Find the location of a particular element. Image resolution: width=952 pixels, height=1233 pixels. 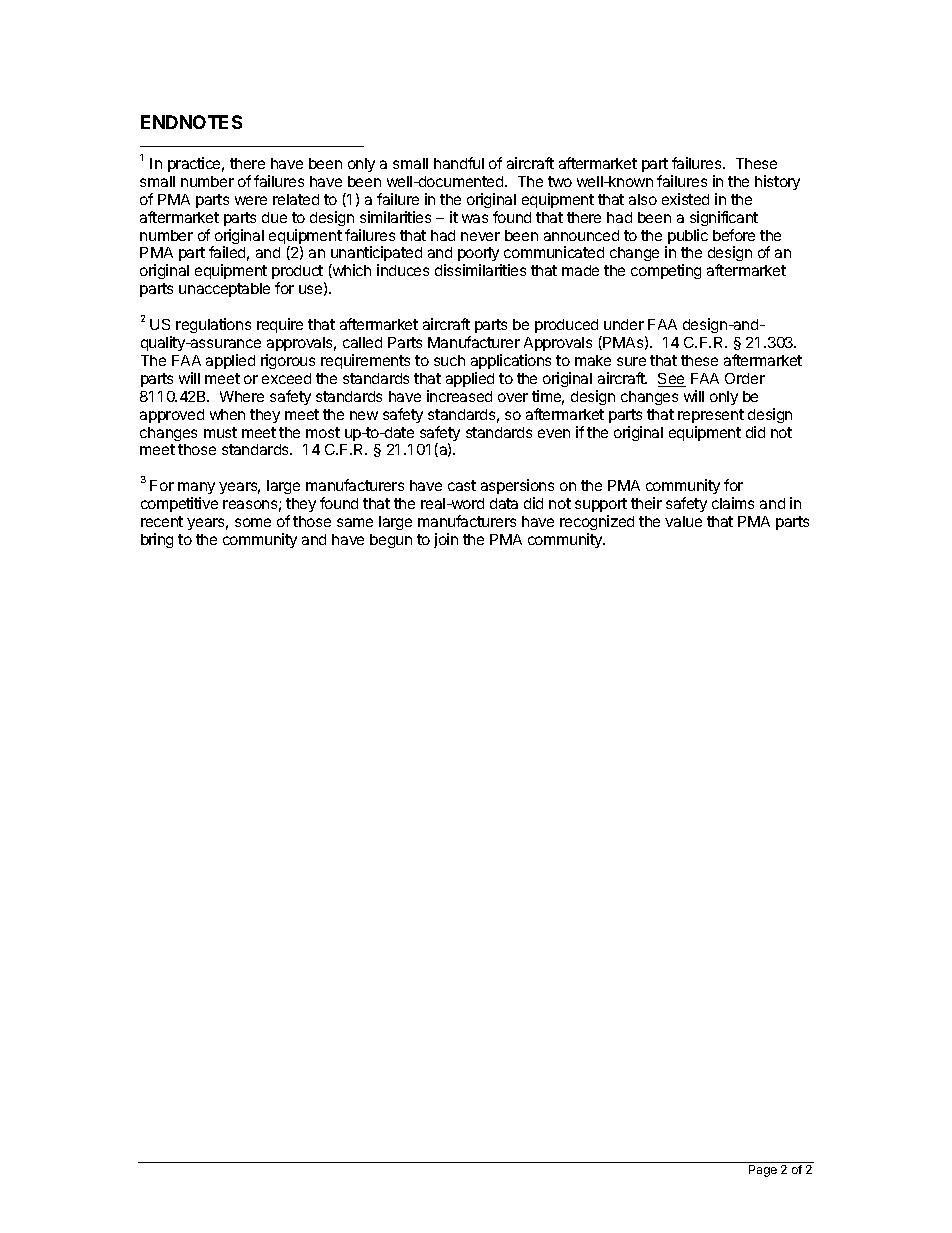

begun is located at coordinates (391, 541).
